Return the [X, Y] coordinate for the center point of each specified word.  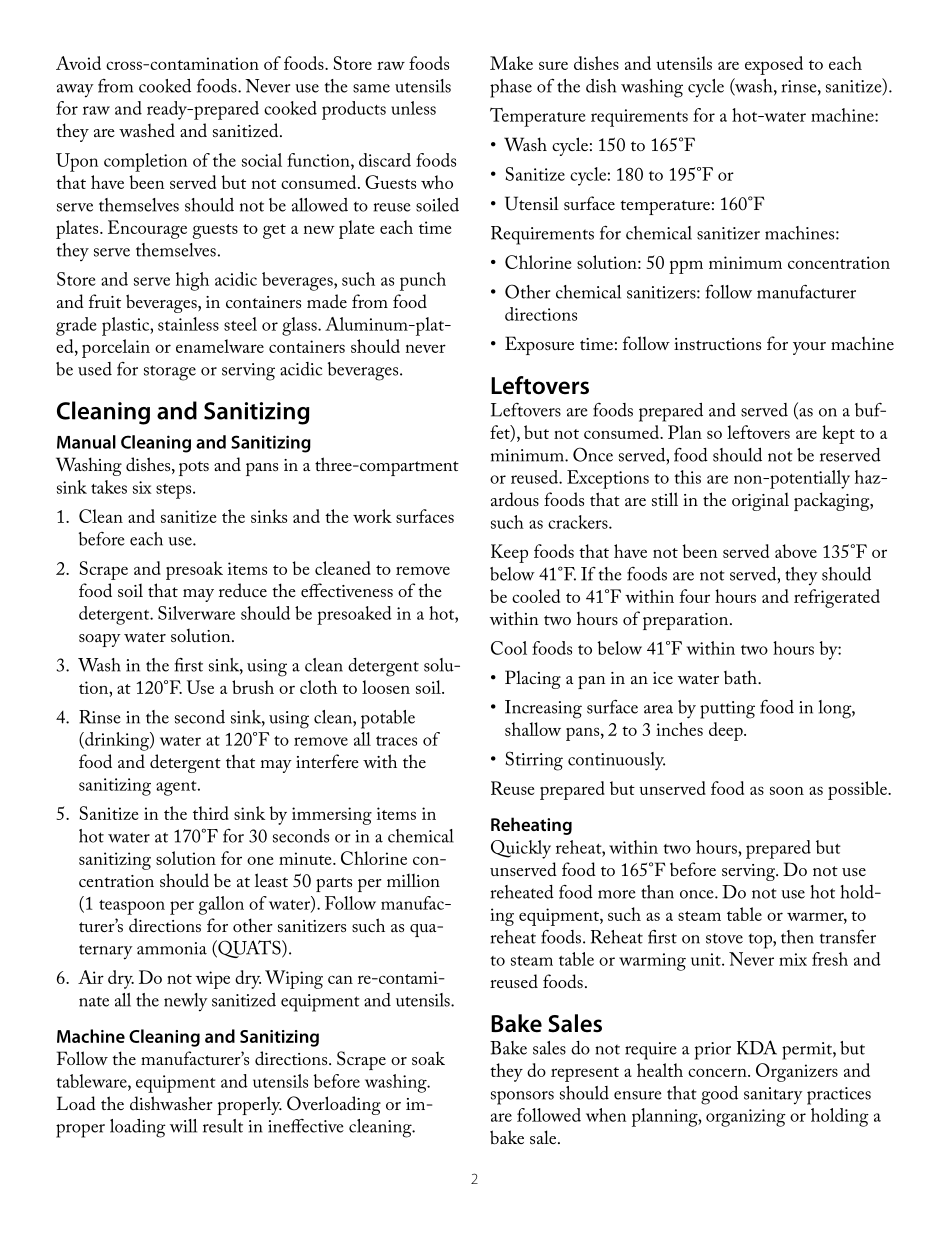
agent [177, 788]
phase [511, 88]
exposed [774, 65]
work [372, 516]
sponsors [522, 1098]
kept [838, 434]
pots [194, 468]
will [183, 1126]
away [75, 91]
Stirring [534, 761]
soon [787, 790]
